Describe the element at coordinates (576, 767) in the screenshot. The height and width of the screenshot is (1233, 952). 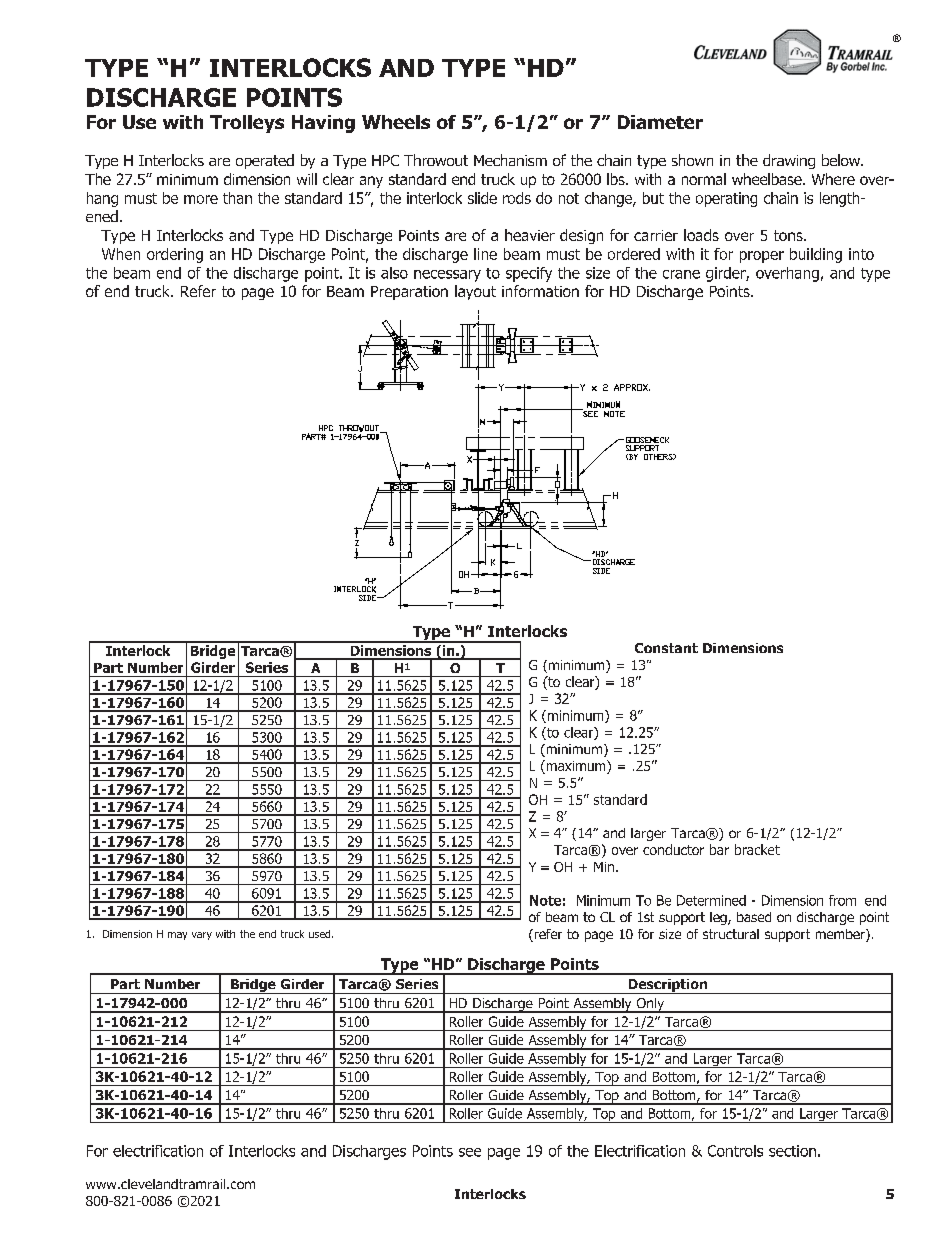
I see `maximum` at that location.
